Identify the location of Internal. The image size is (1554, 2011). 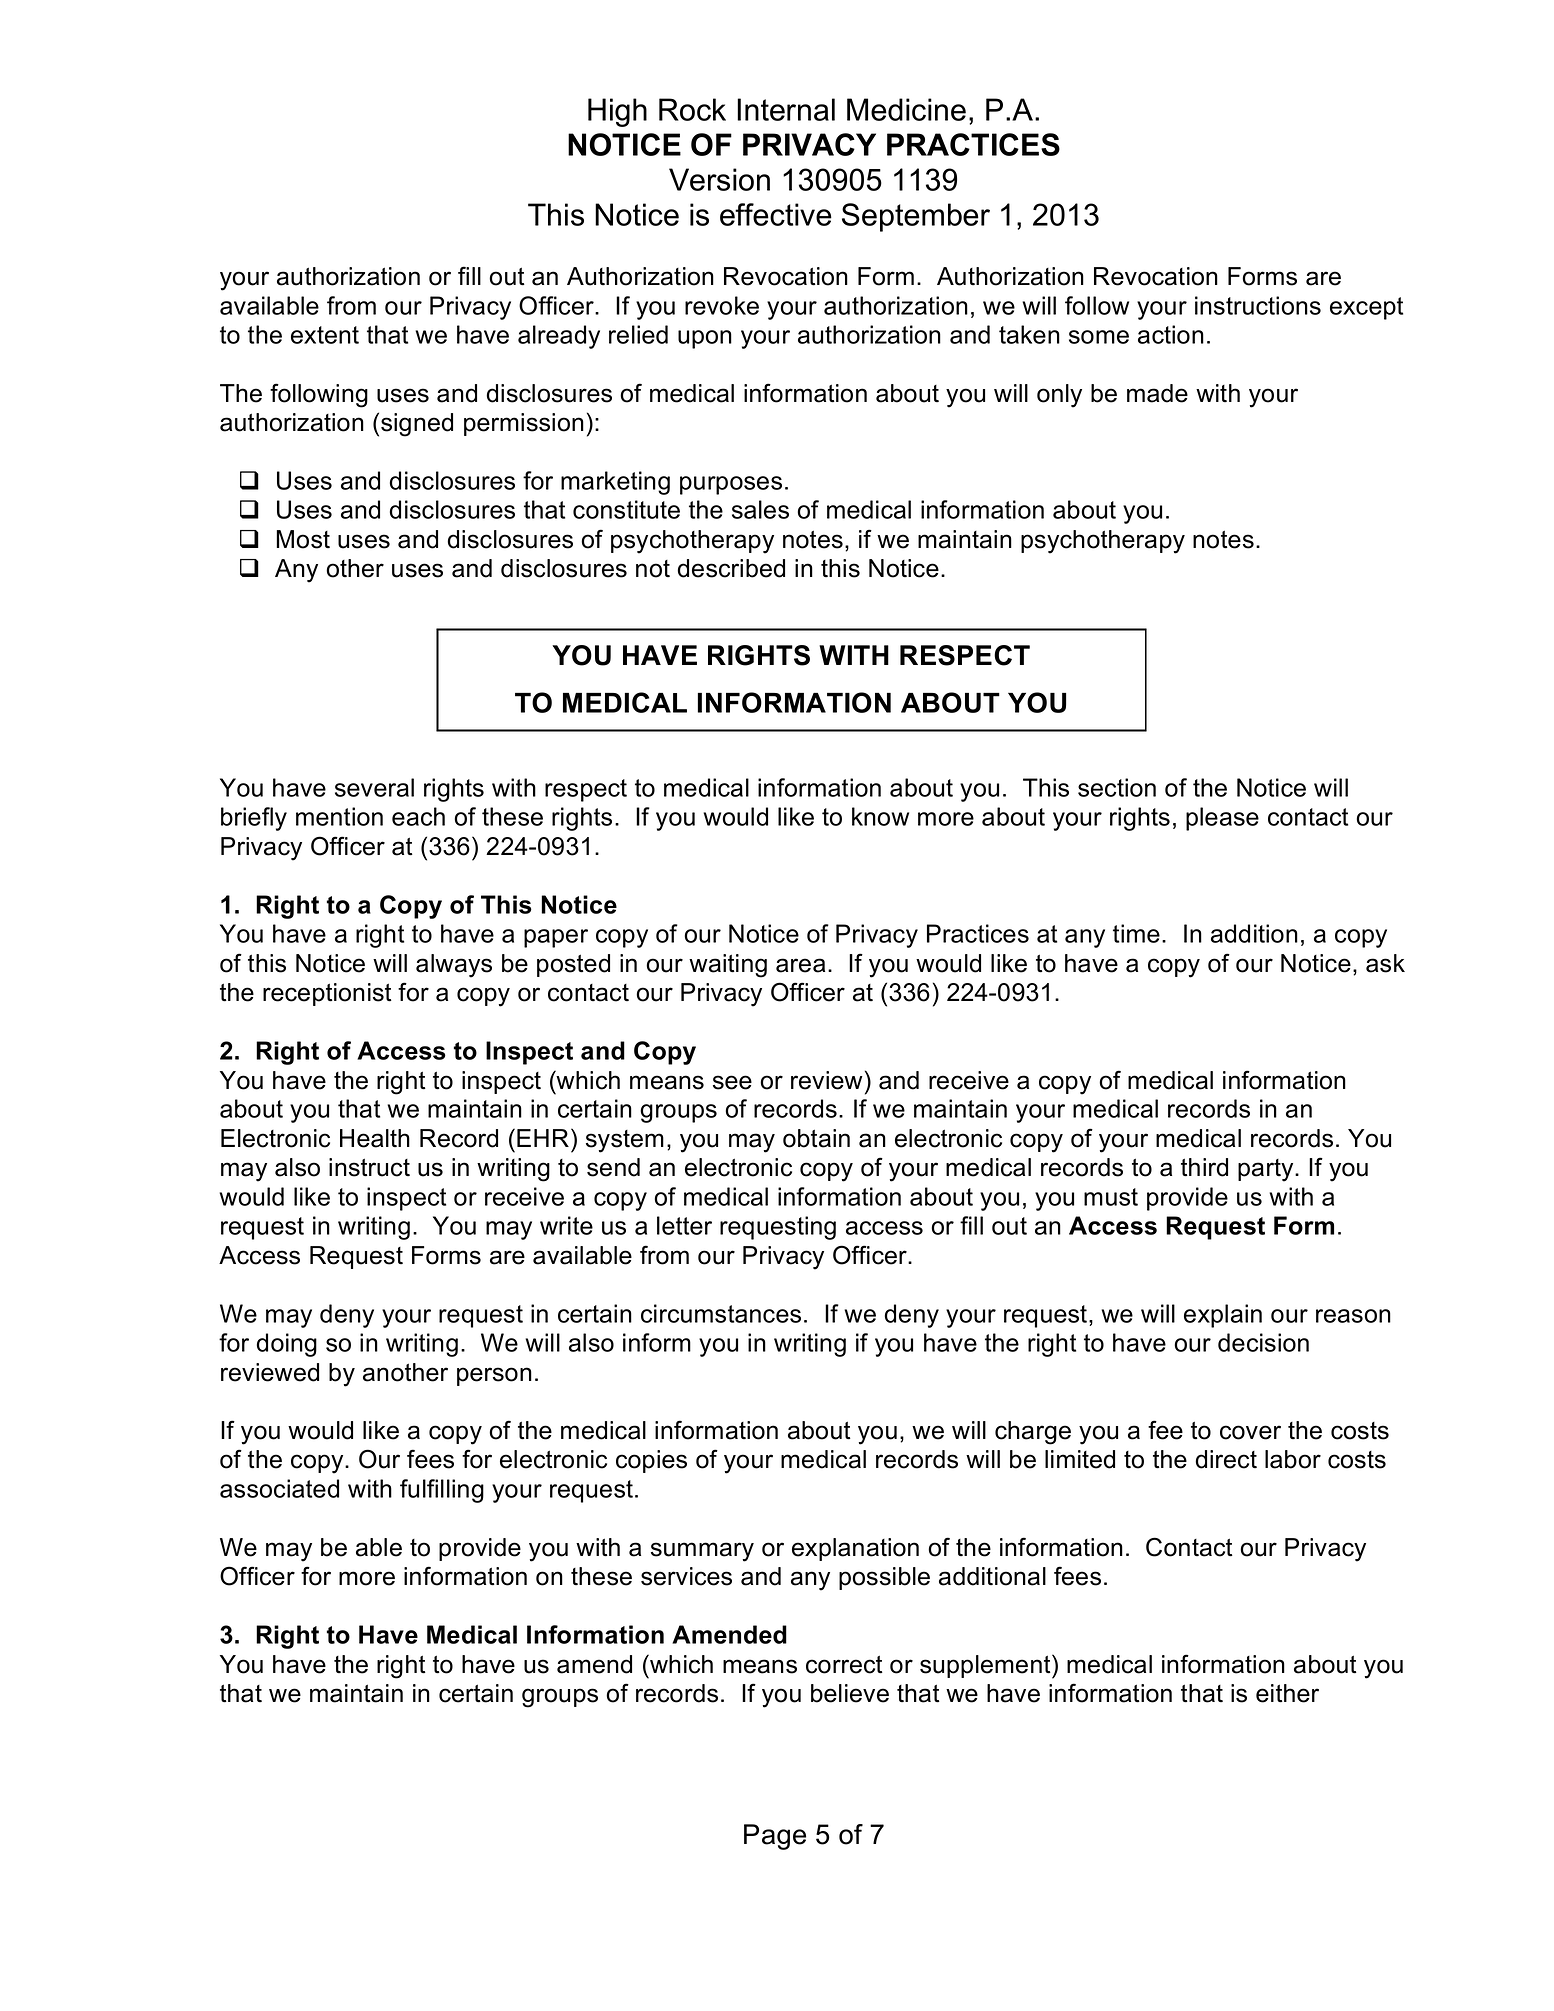
(786, 109).
